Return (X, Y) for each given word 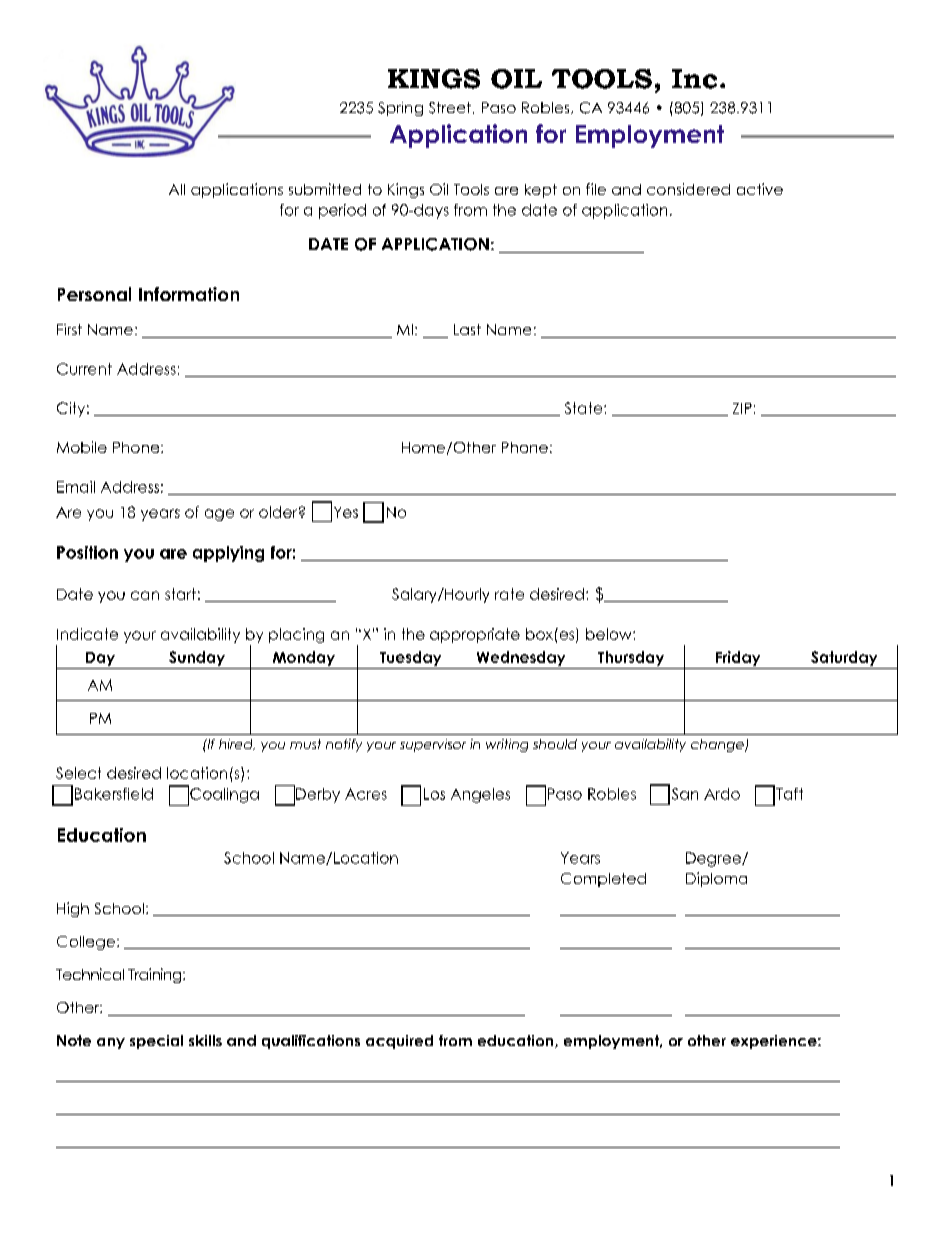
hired (237, 744)
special (156, 1042)
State (585, 408)
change (718, 745)
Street (451, 108)
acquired (399, 1042)
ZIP (742, 408)
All (177, 189)
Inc (694, 79)
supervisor (433, 745)
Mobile (82, 447)
